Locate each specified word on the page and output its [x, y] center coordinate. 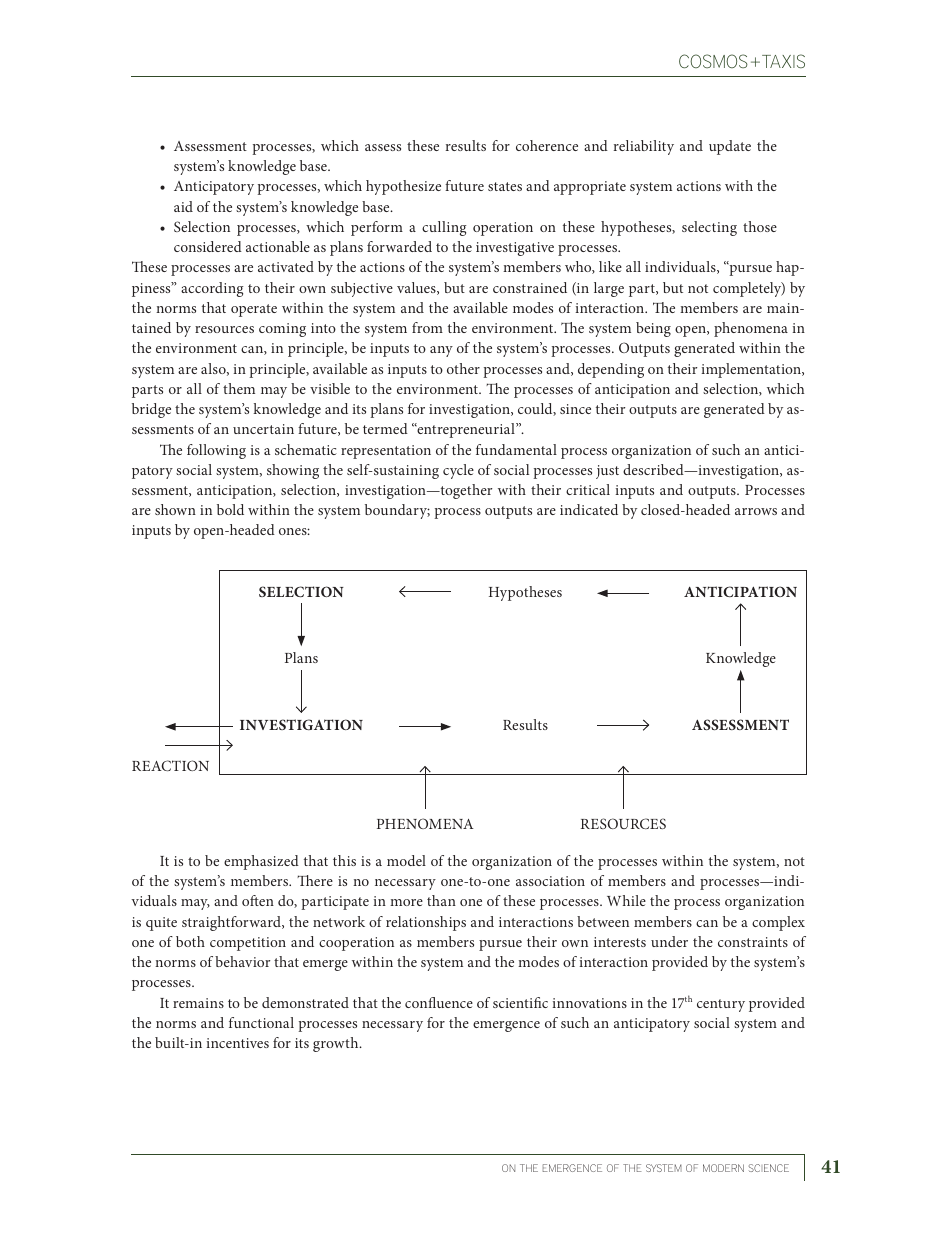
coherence [547, 145]
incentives [237, 1043]
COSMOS [713, 61]
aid [183, 206]
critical [588, 489]
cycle [458, 471]
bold [230, 509]
